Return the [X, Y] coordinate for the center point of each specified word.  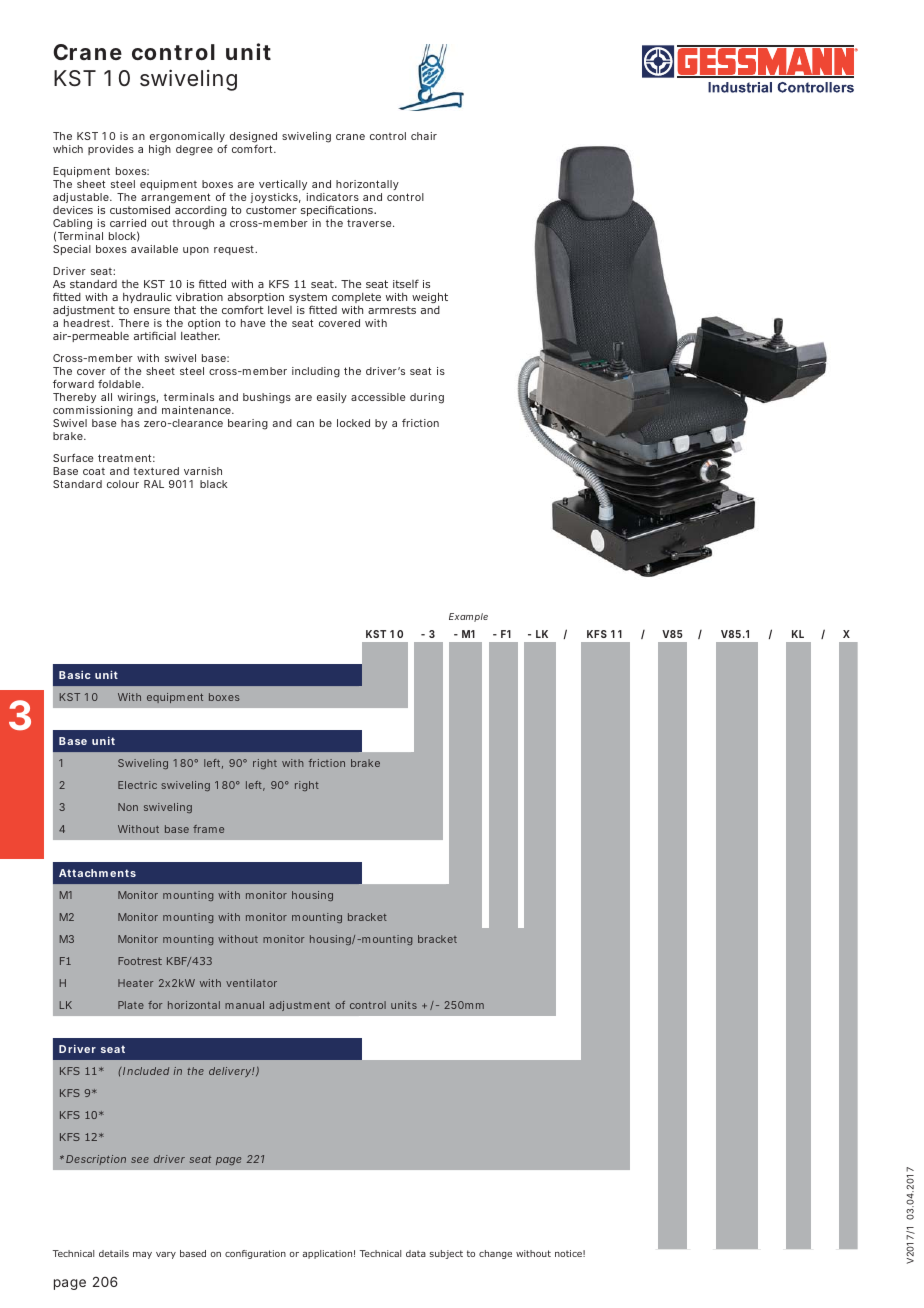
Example [468, 617]
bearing [248, 424]
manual [244, 1005]
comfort [254, 149]
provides [111, 150]
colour [123, 484]
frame [208, 829]
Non [128, 807]
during [427, 398]
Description [96, 1160]
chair [424, 136]
